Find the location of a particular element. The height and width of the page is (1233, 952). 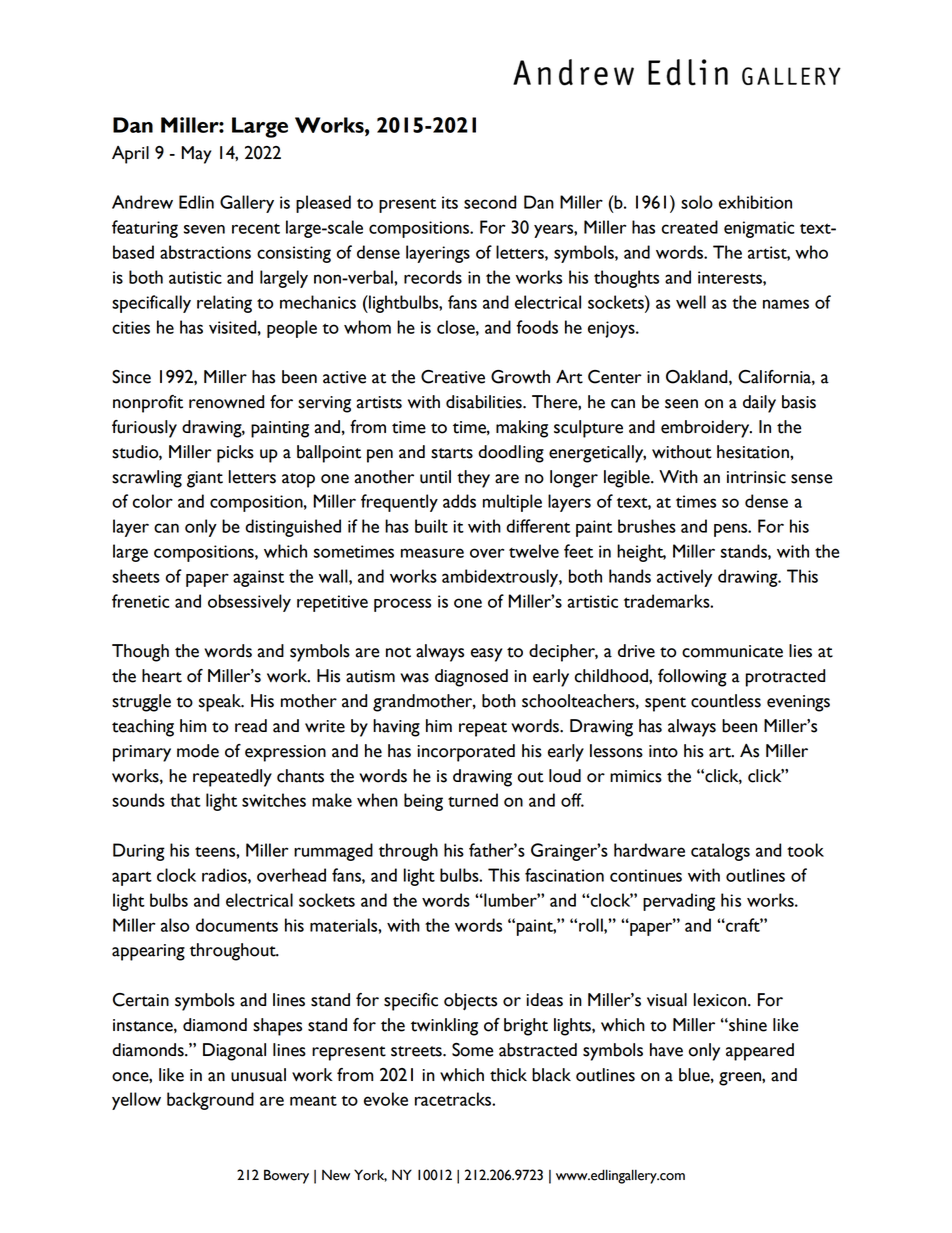

disabilities is located at coordinates (485, 402).
